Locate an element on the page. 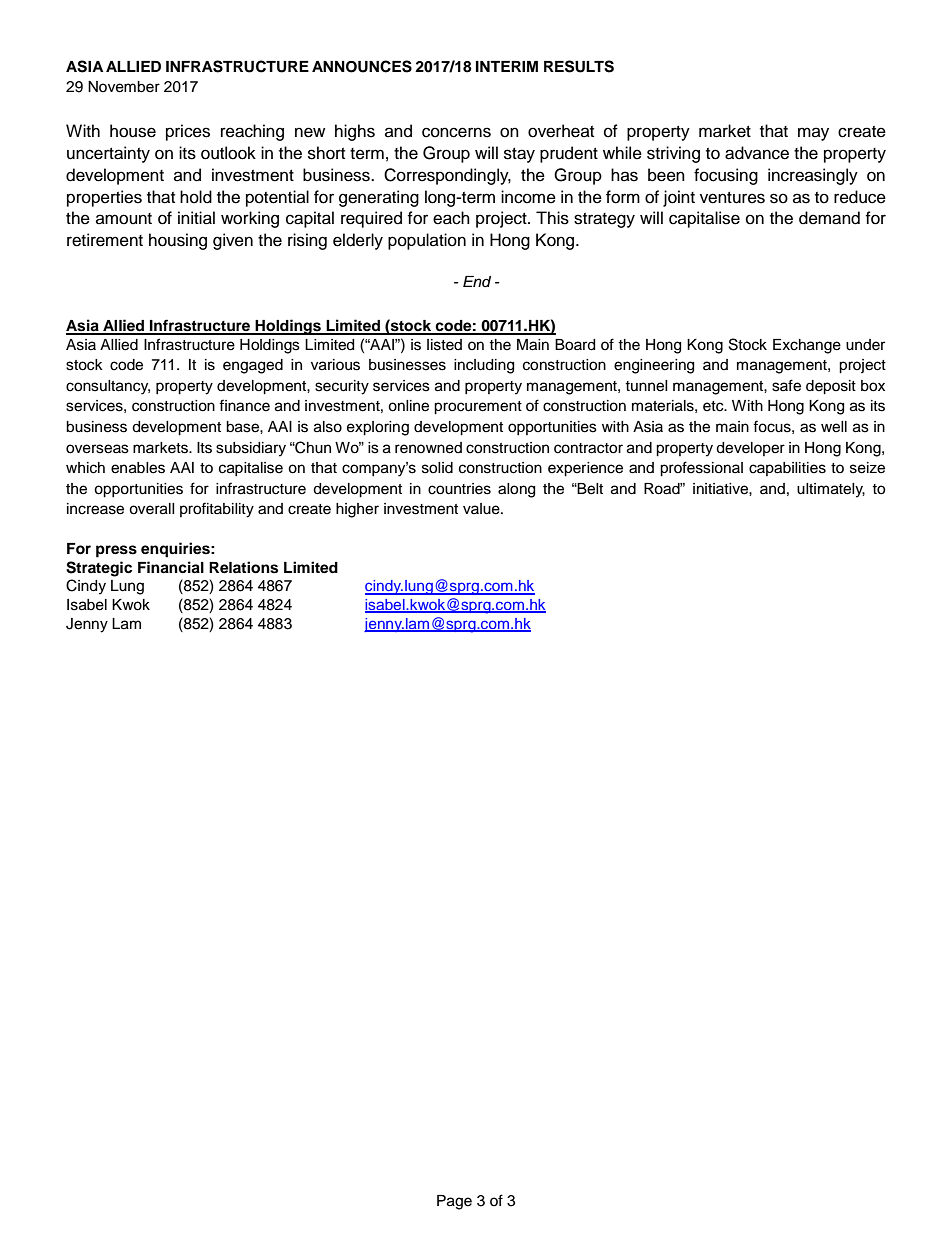 The width and height of the page is (952, 1233). overall is located at coordinates (152, 509).
